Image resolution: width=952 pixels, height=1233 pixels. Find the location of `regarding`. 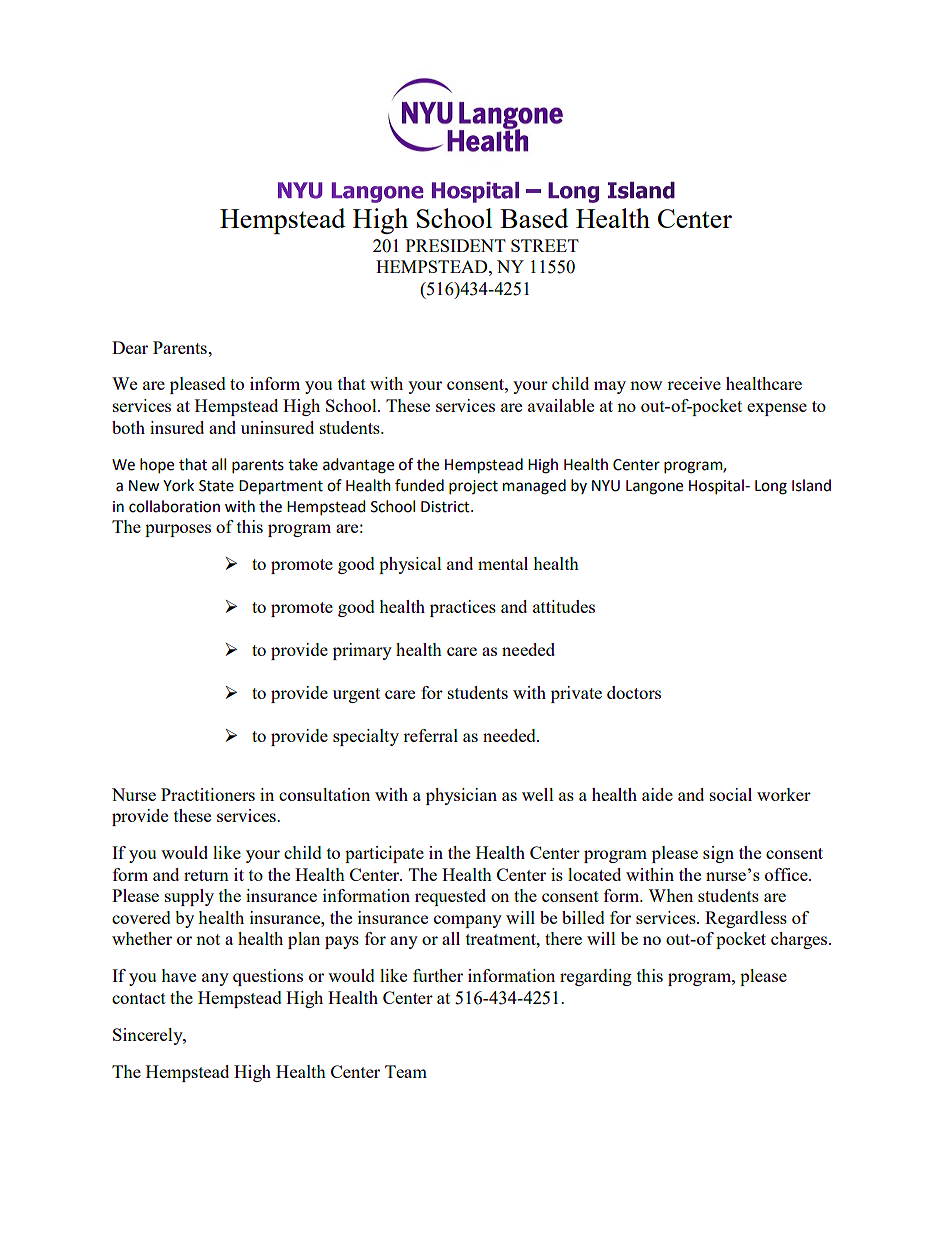

regarding is located at coordinates (596, 977).
